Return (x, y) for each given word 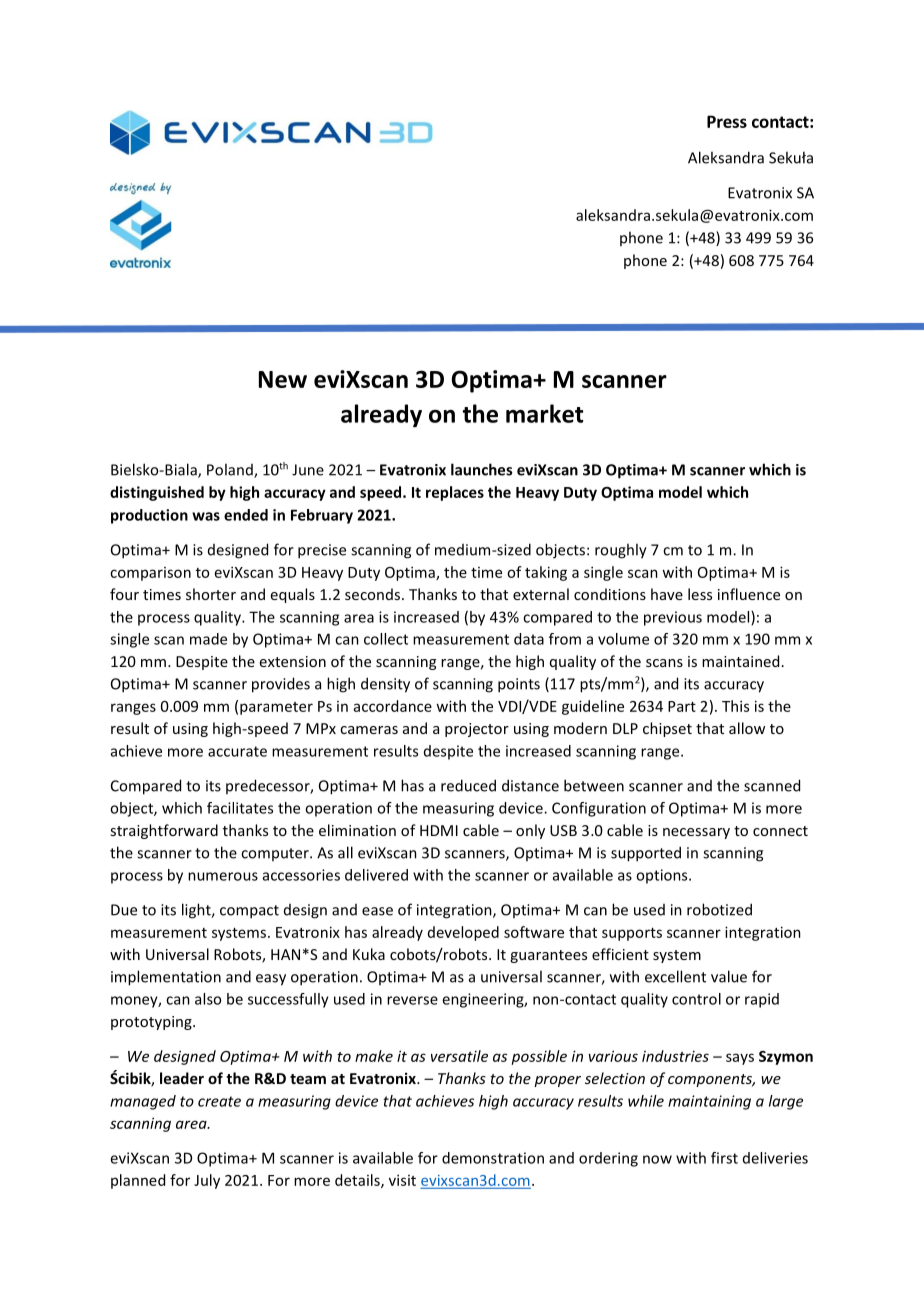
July (207, 1181)
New (283, 379)
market (544, 413)
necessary (696, 833)
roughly (621, 551)
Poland (231, 470)
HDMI (439, 830)
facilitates (240, 808)
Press (727, 121)
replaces (455, 493)
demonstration (493, 1158)
